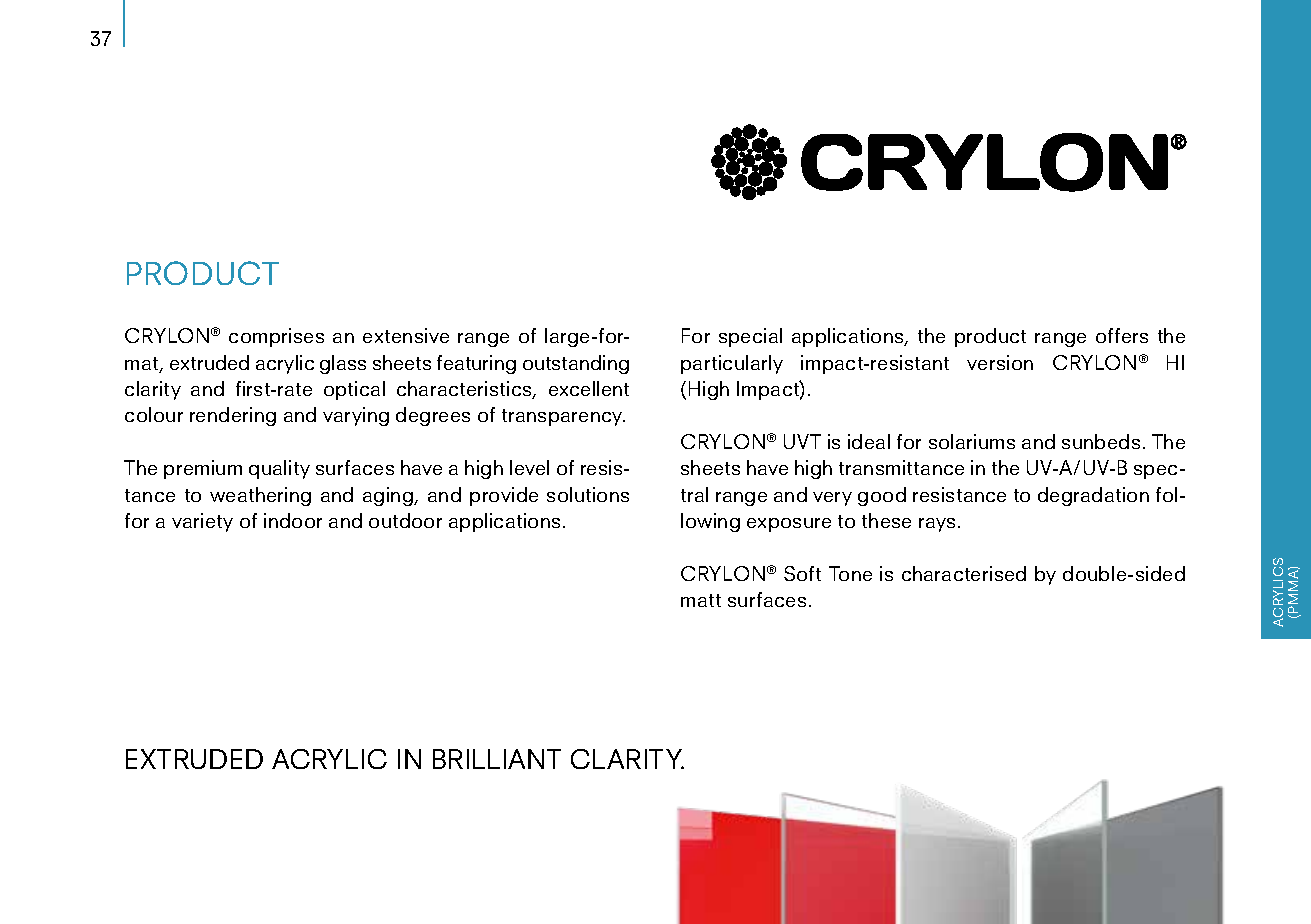  What do you see at coordinates (1000, 362) in the screenshot?
I see `version` at bounding box center [1000, 362].
